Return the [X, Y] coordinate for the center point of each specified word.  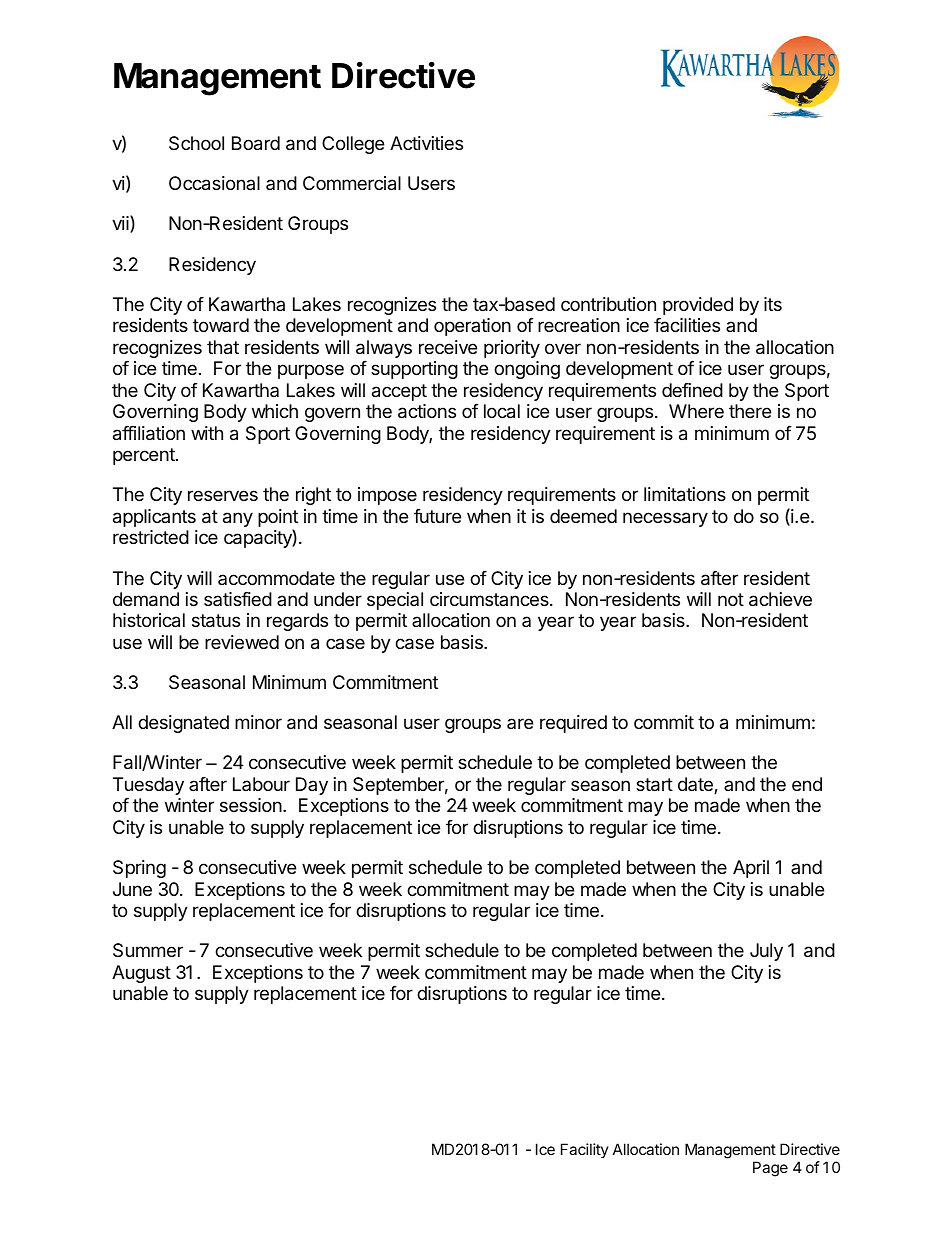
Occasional [214, 183]
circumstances [490, 599]
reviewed [242, 642]
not [731, 599]
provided [698, 306]
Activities [426, 143]
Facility [585, 1150]
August [141, 974]
